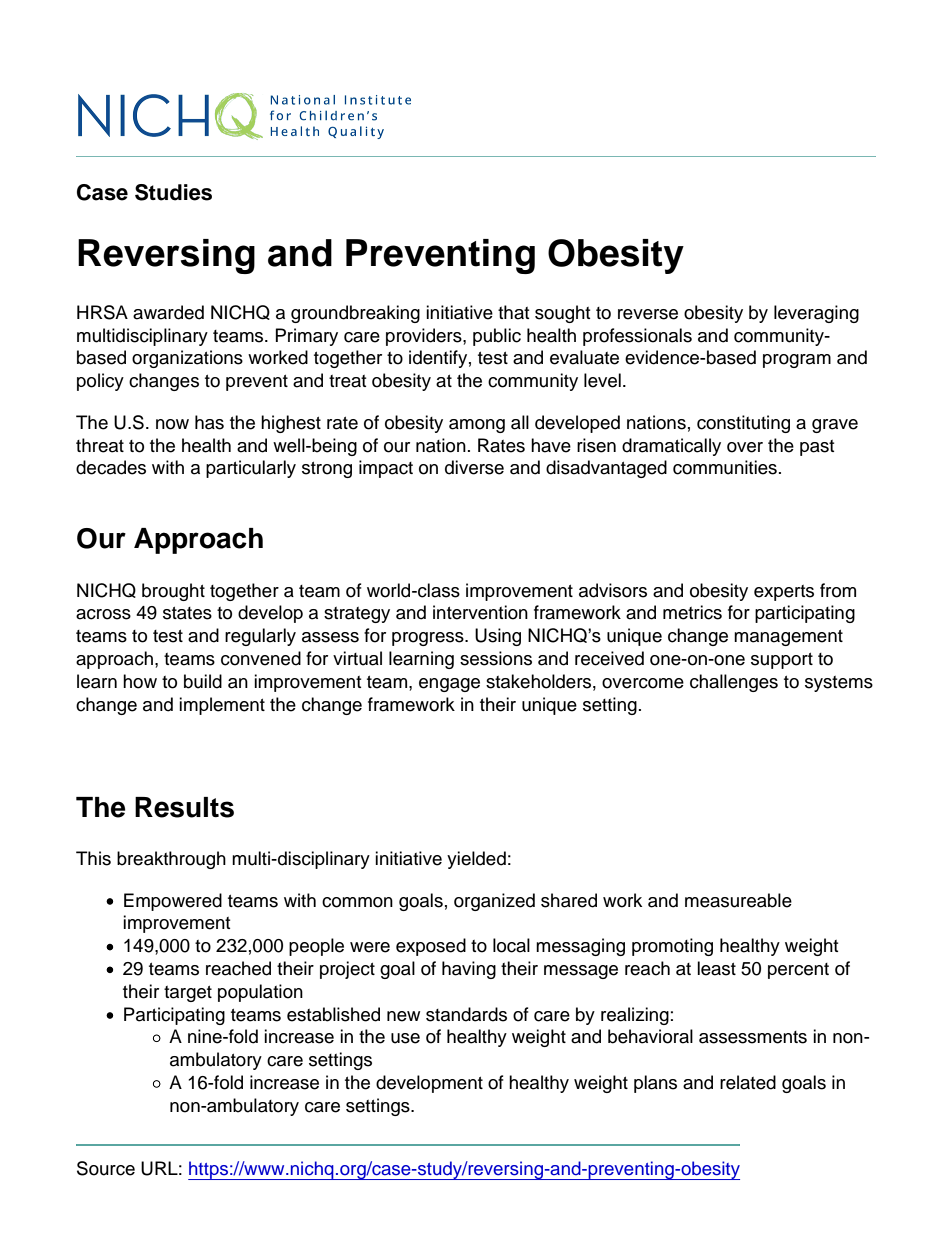  Describe the element at coordinates (816, 314) in the image. I see `leveraging` at that location.
